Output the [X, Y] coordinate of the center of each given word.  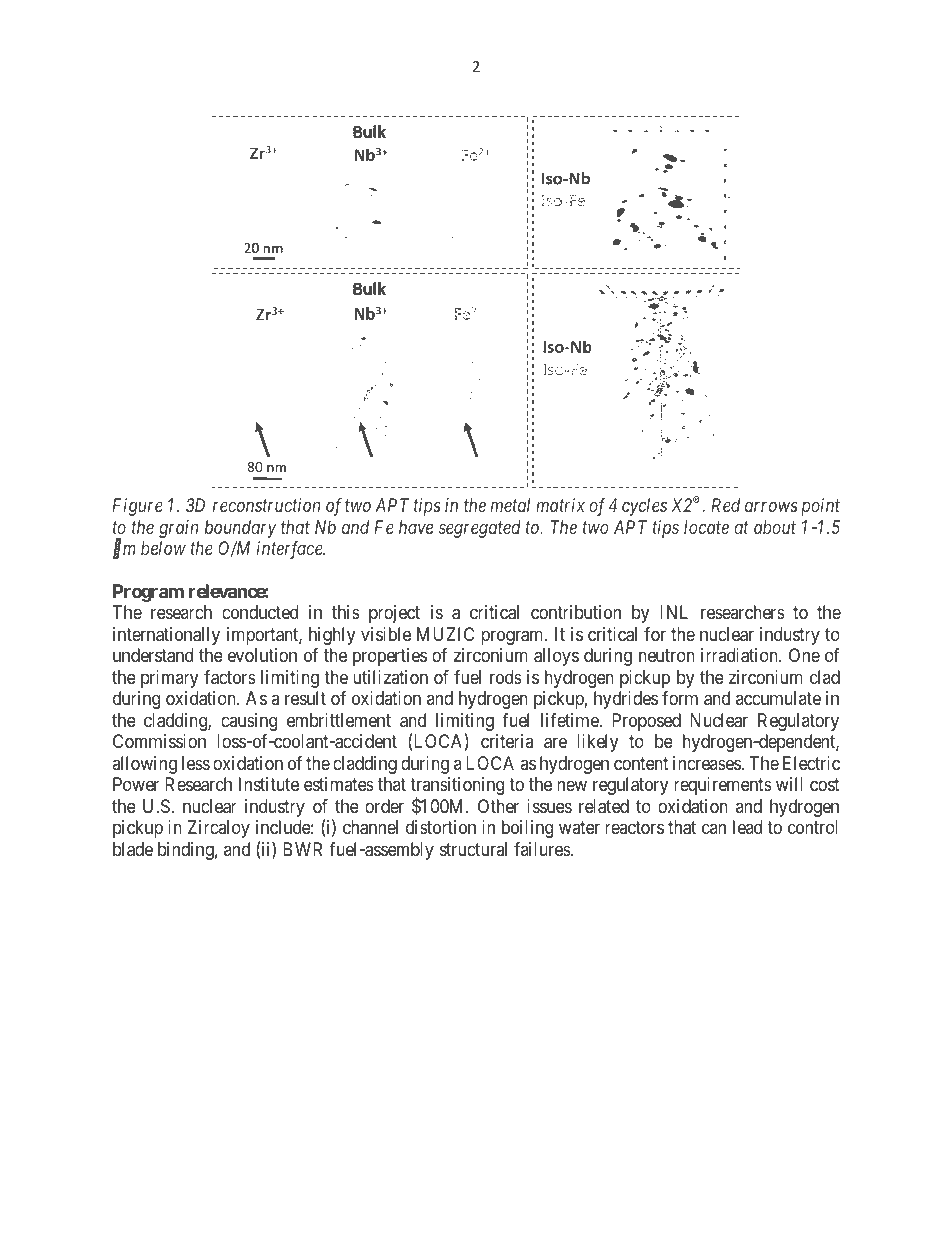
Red [725, 505]
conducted [260, 612]
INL [674, 612]
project [394, 614]
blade [133, 849]
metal [510, 505]
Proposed [646, 722]
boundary [240, 529]
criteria [507, 741]
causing [249, 722]
